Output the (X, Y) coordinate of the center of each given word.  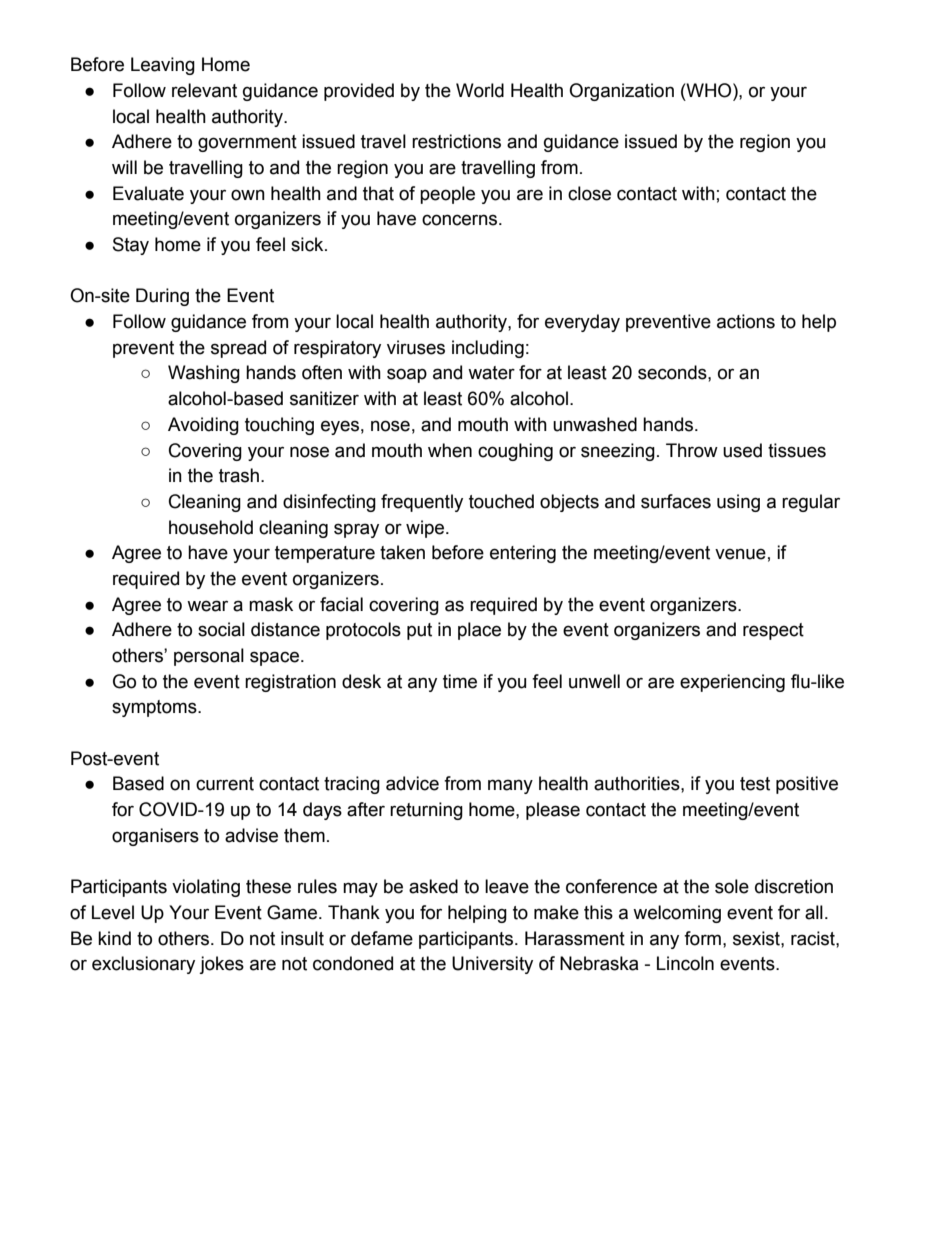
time (460, 681)
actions (746, 321)
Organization (621, 92)
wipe (426, 529)
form (702, 938)
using (738, 503)
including (488, 349)
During (162, 297)
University (492, 965)
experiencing (732, 683)
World (480, 90)
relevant (204, 90)
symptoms (155, 708)
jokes (221, 965)
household (211, 527)
